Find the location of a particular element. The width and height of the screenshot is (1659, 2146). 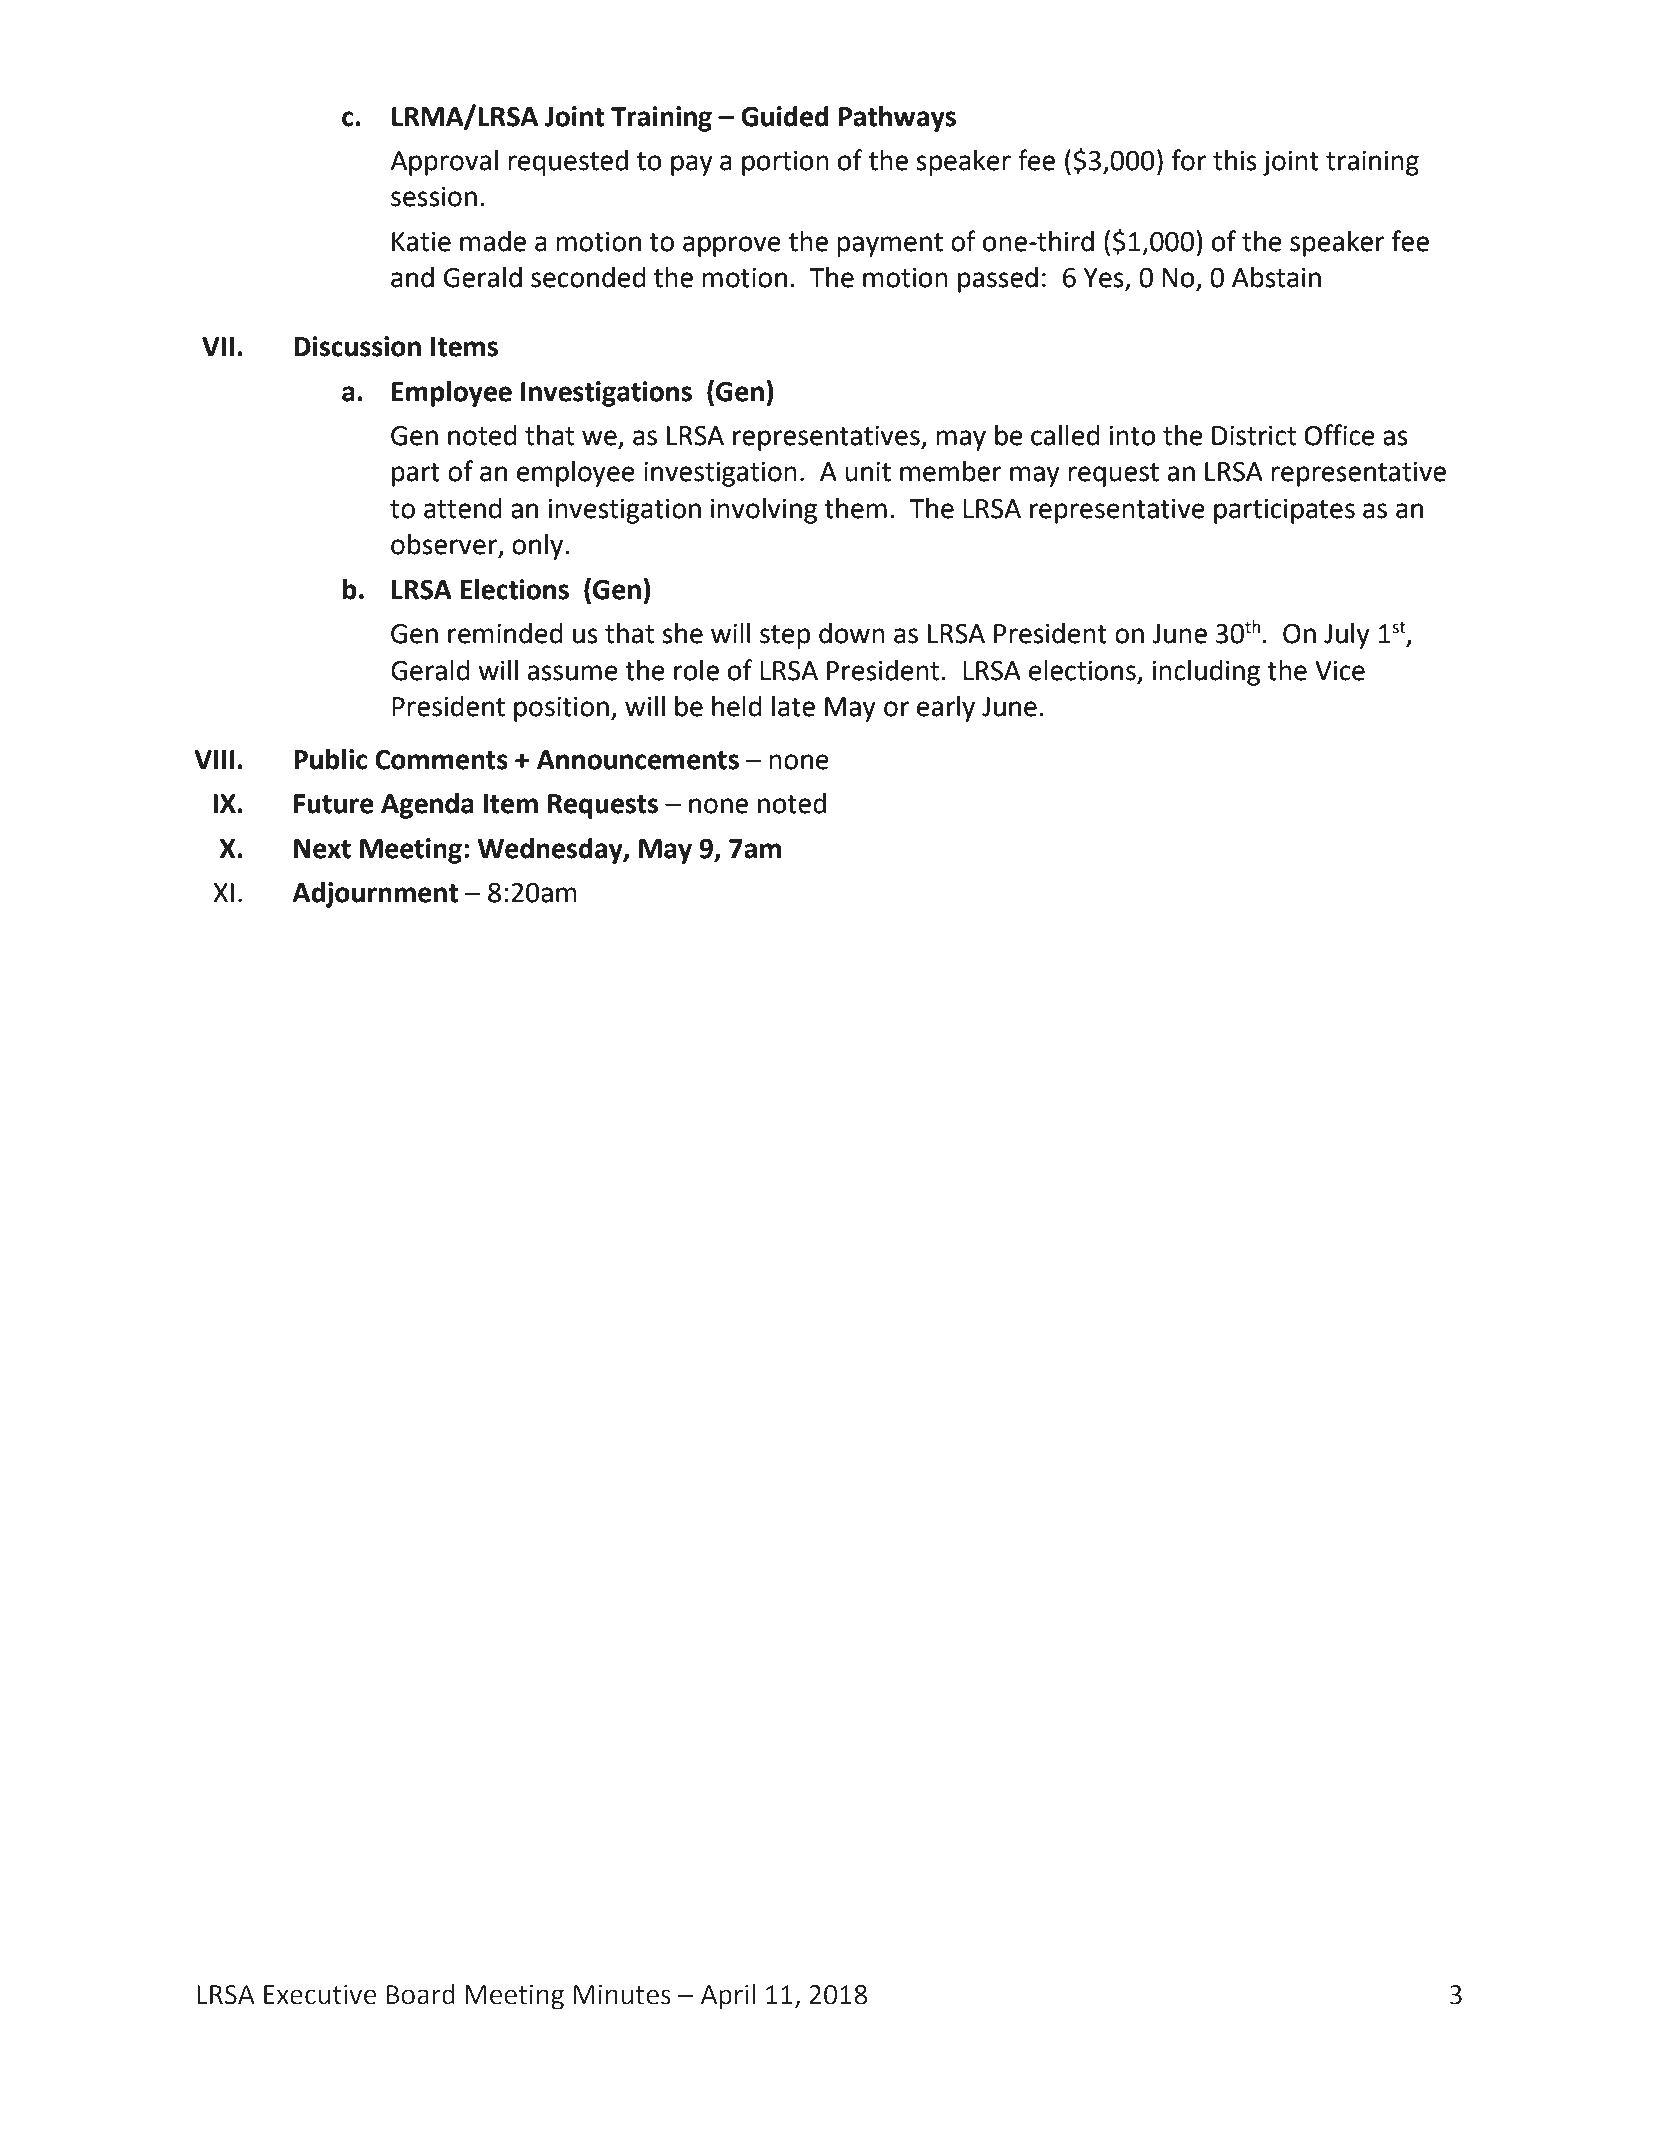

for is located at coordinates (1189, 160).
